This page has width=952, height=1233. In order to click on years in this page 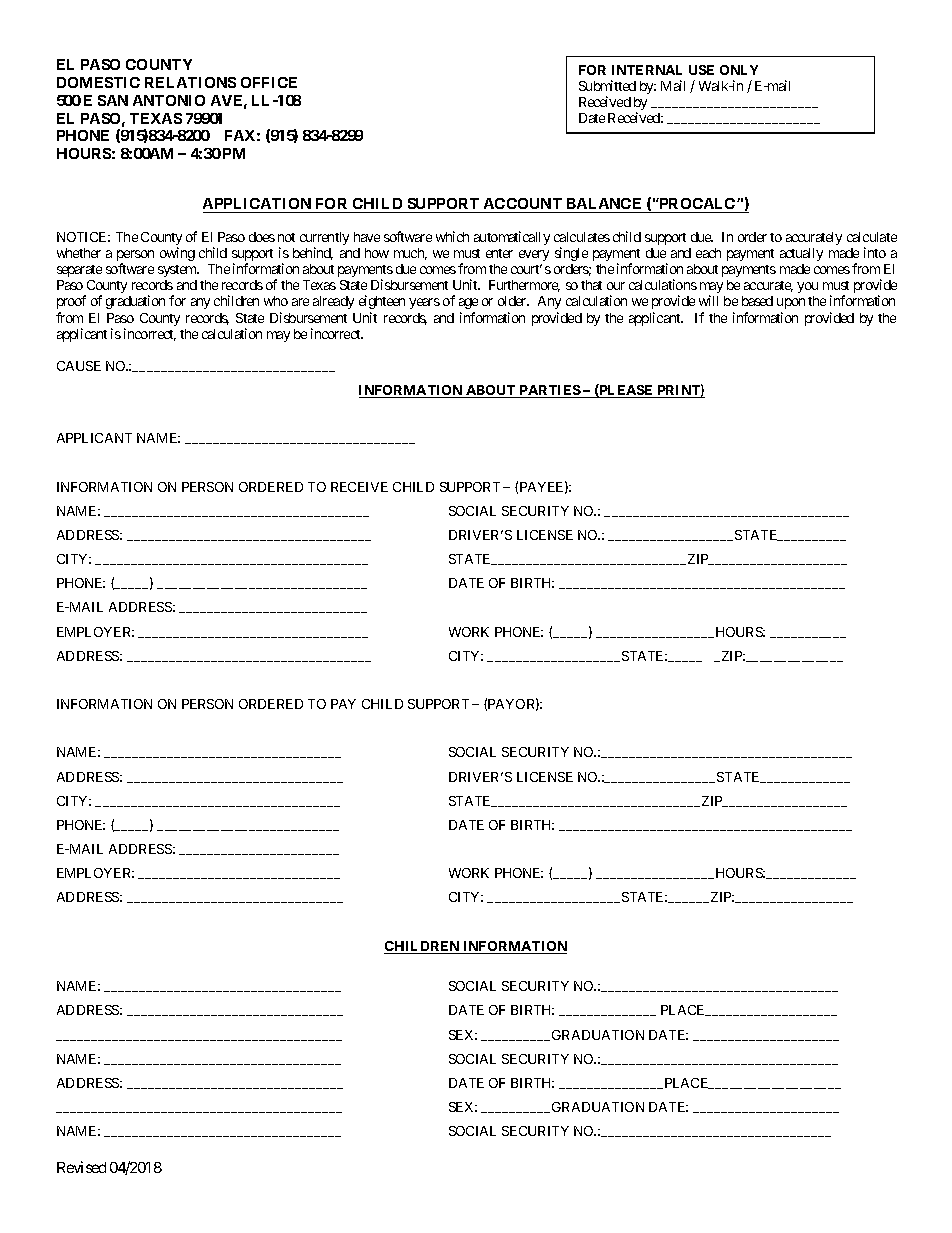, I will do `click(424, 303)`.
